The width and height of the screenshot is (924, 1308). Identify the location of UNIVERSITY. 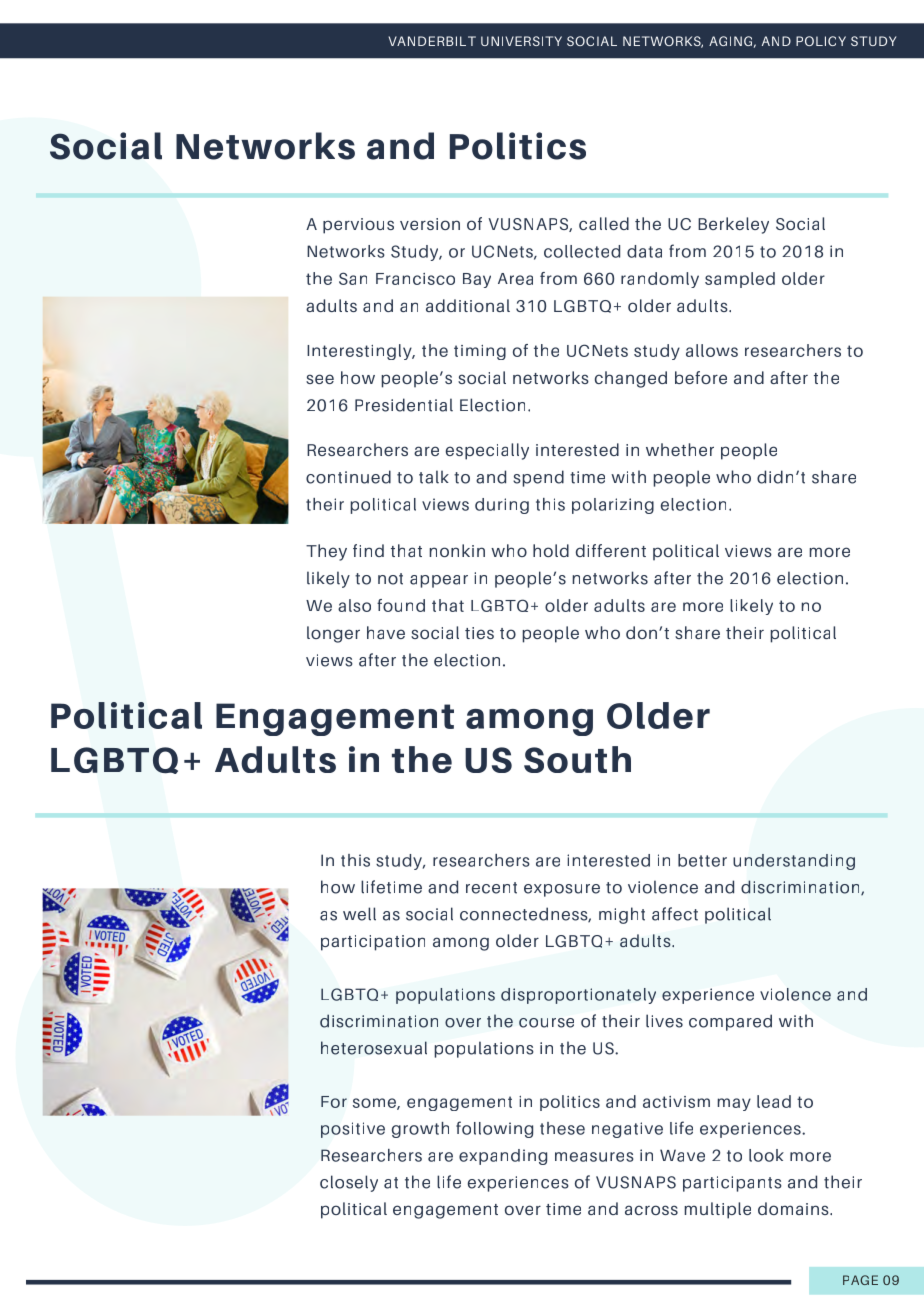
(521, 41).
